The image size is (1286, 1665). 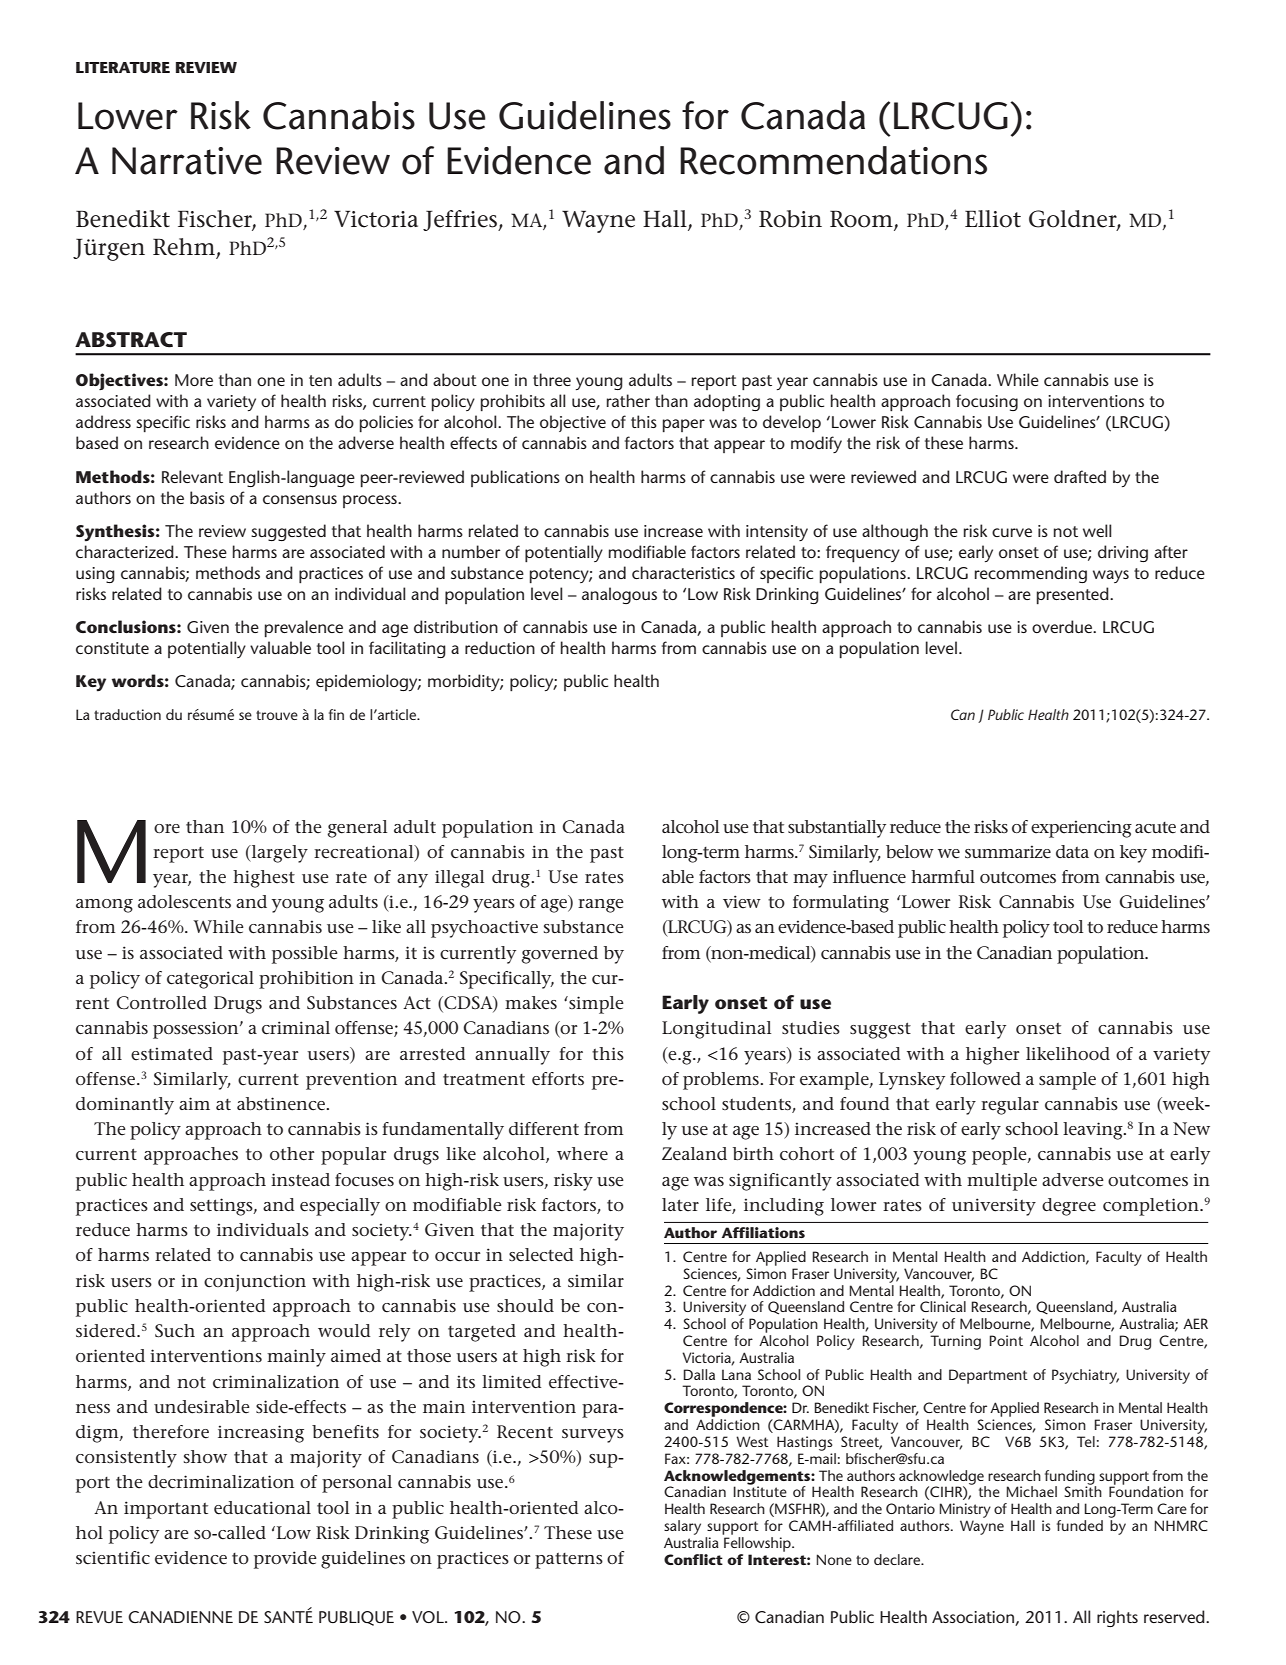 What do you see at coordinates (1080, 1525) in the image?
I see `funded` at bounding box center [1080, 1525].
